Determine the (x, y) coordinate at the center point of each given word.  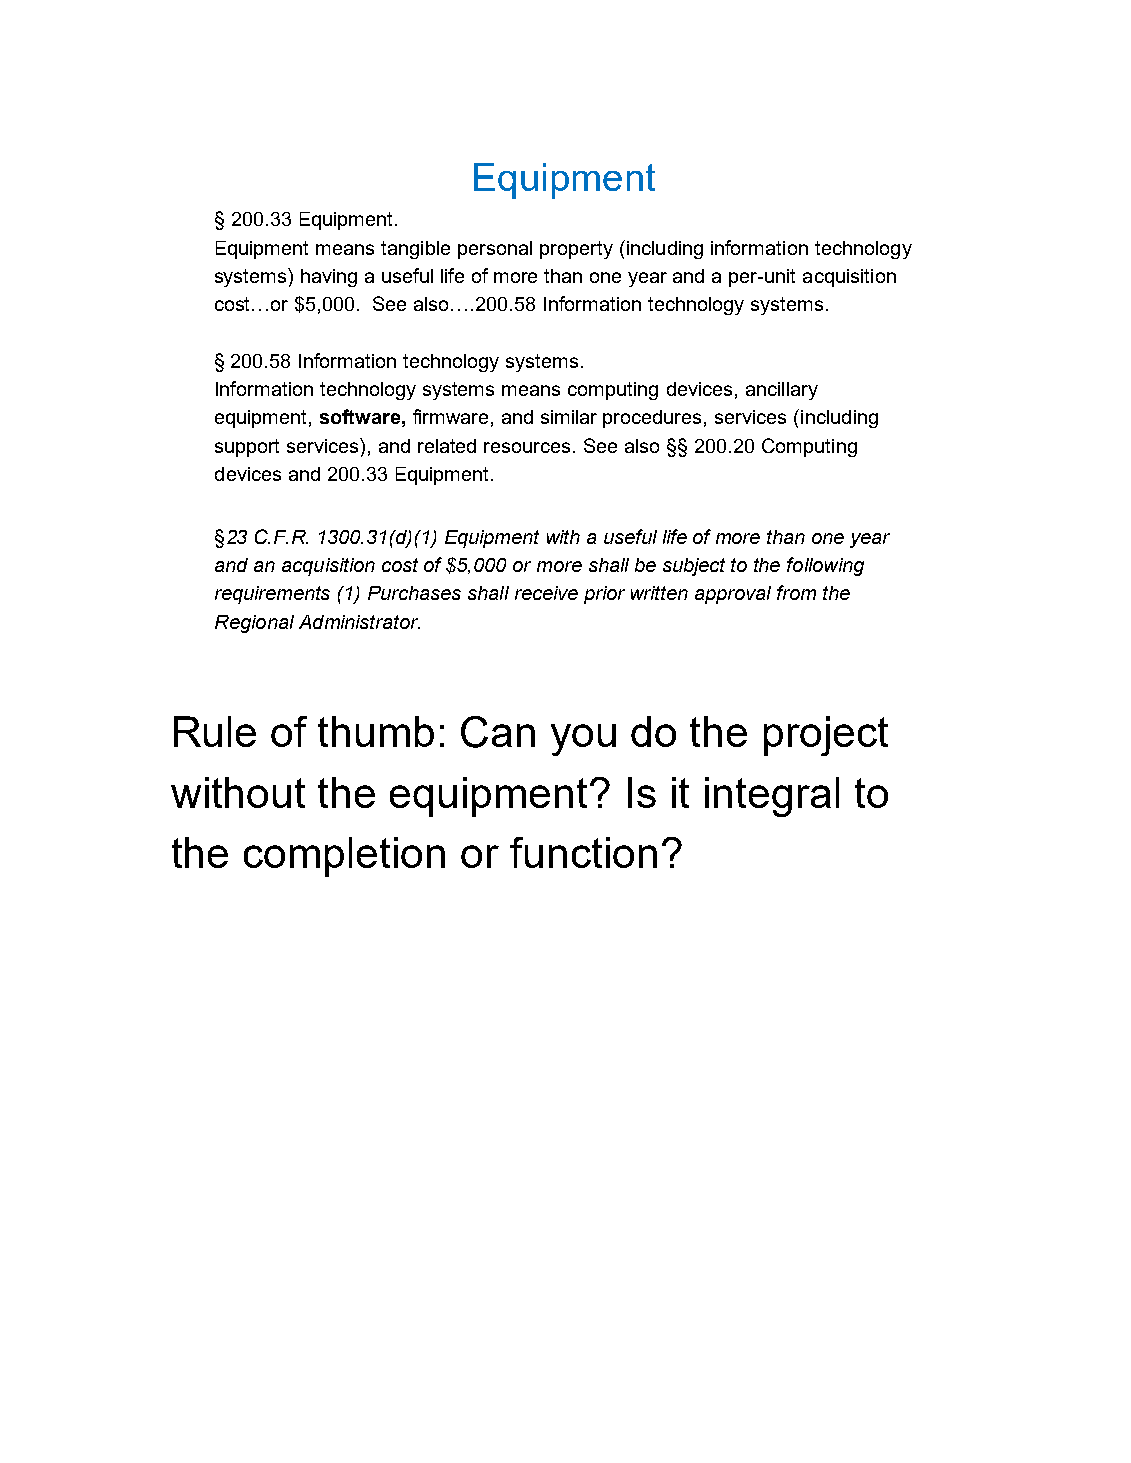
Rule (215, 731)
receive (546, 593)
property (576, 250)
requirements (272, 595)
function (583, 852)
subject (694, 567)
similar (569, 417)
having (329, 278)
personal (495, 250)
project (826, 736)
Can (498, 732)
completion (344, 857)
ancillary (782, 391)
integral (772, 797)
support (247, 448)
